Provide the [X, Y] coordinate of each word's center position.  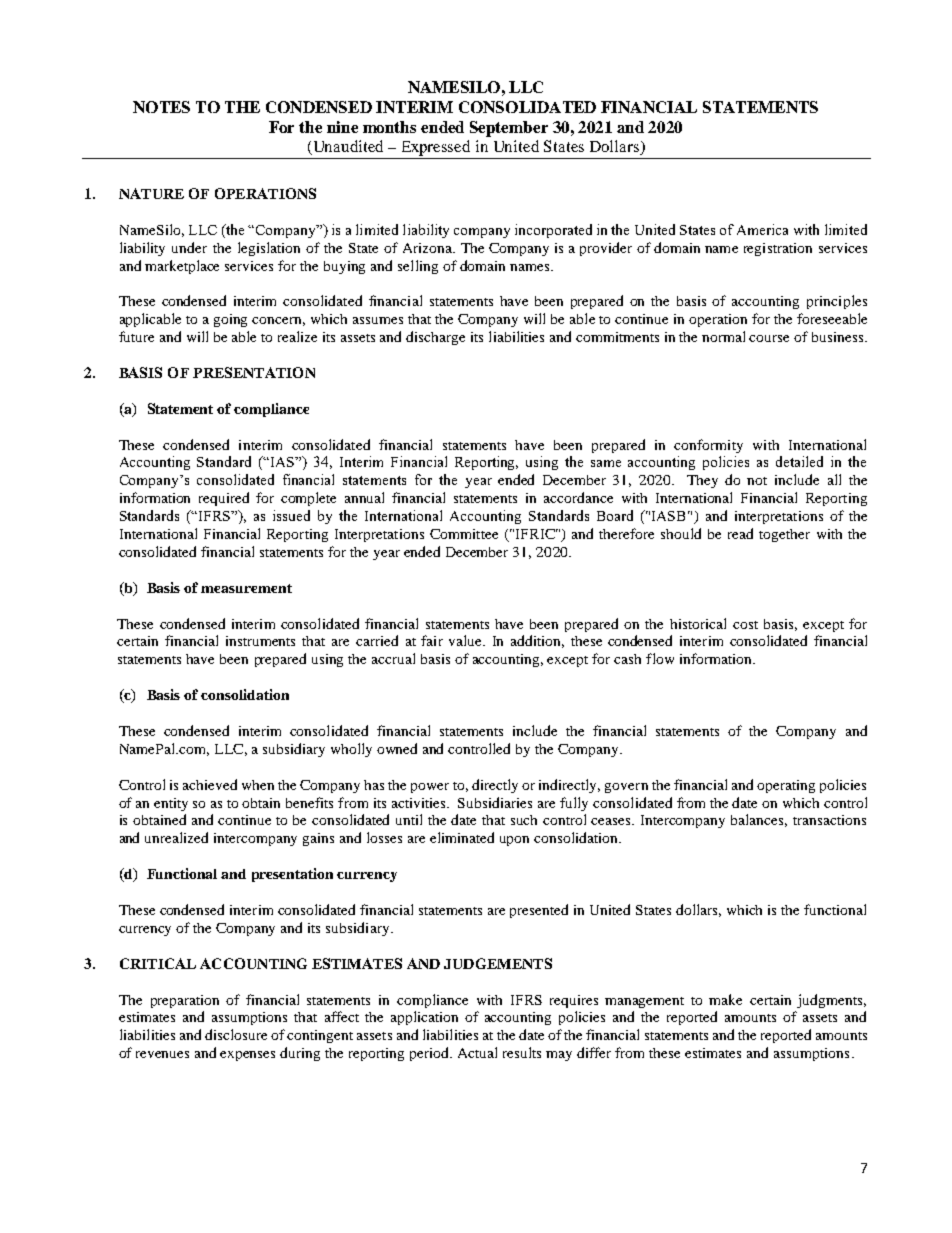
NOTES [161, 107]
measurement [246, 588]
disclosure [236, 1034]
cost [745, 625]
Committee [464, 534]
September [509, 129]
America [762, 229]
